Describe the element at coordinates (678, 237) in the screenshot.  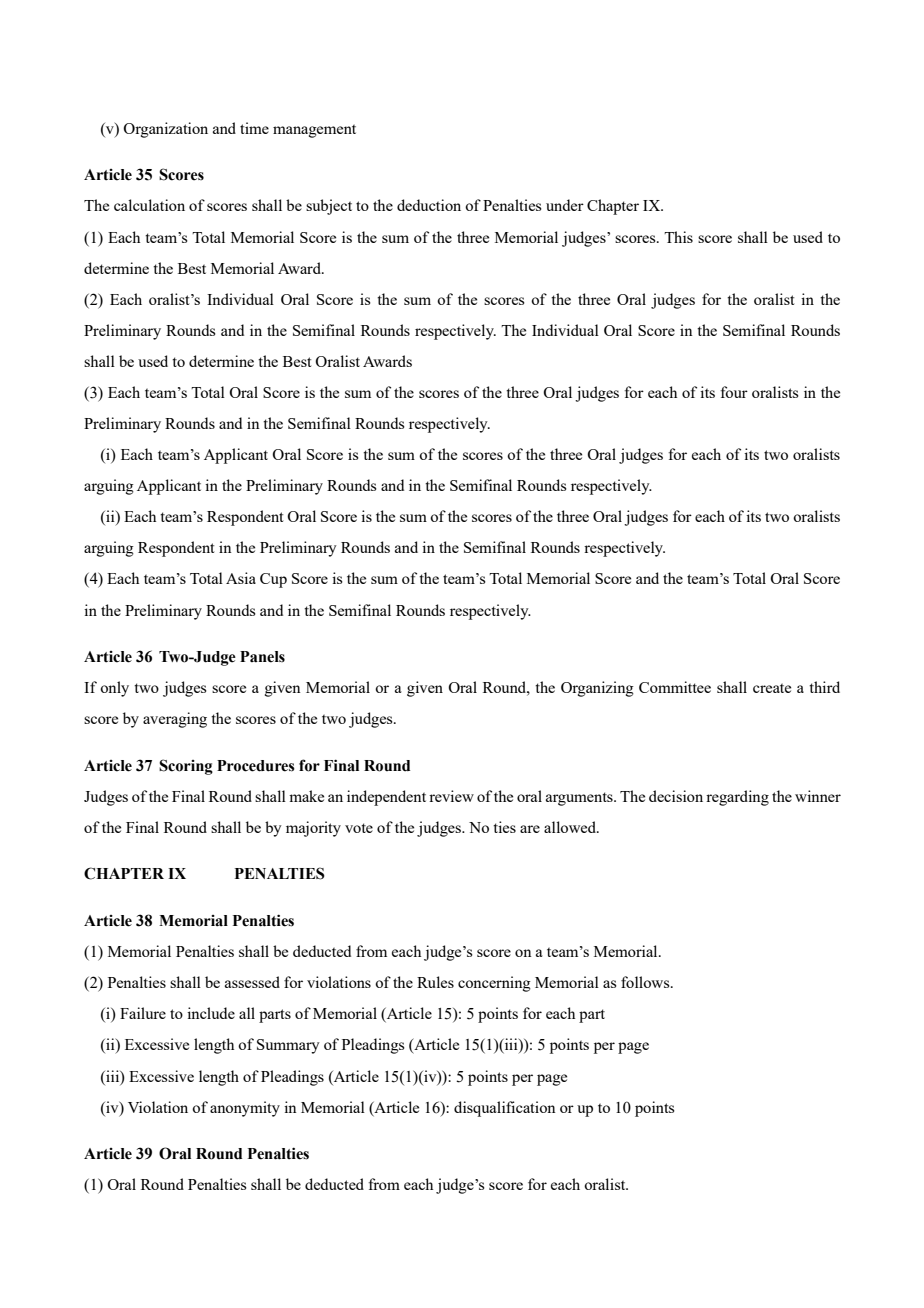
I see `This` at that location.
